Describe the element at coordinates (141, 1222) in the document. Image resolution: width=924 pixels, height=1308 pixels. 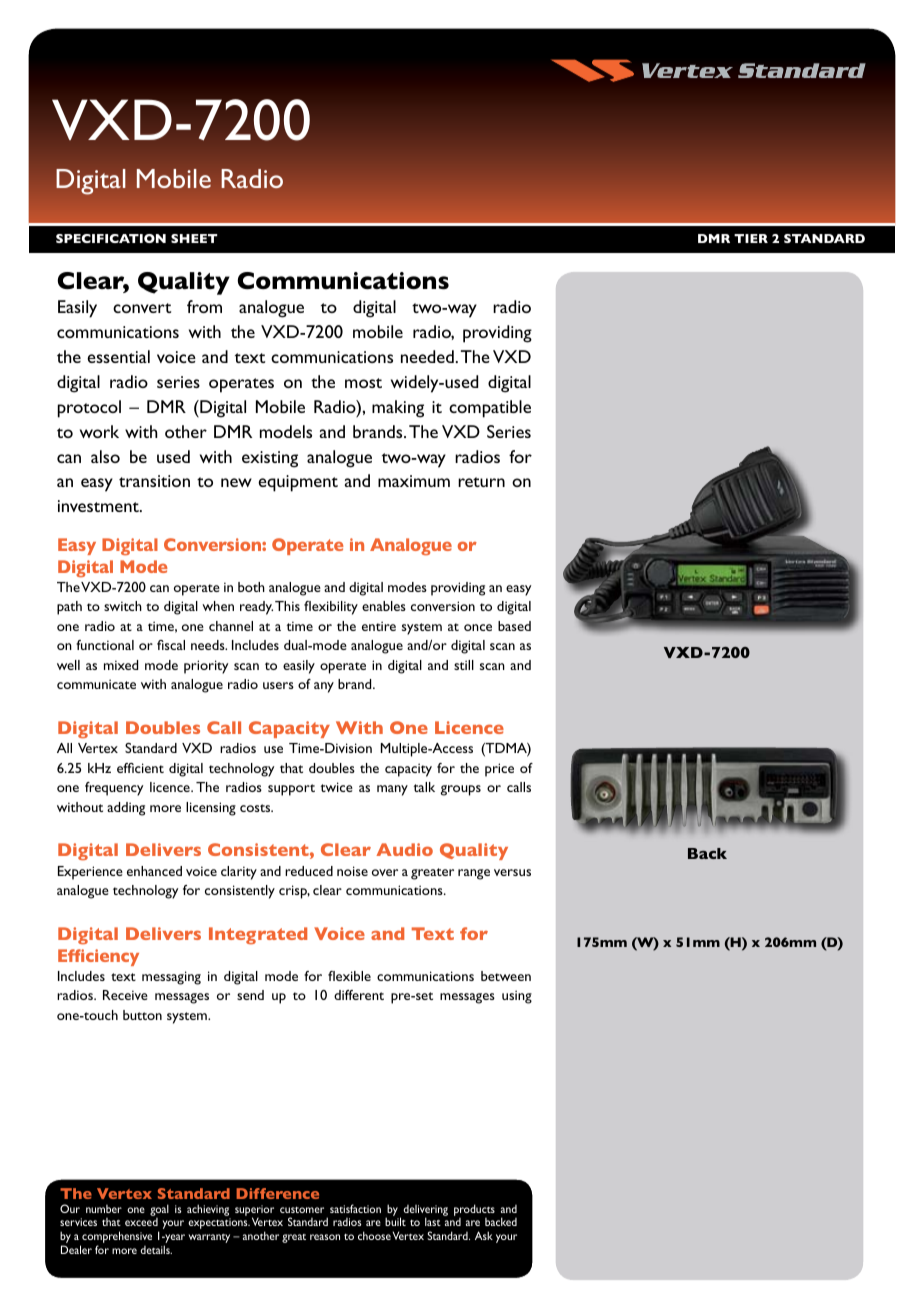
I see `exceed` at that location.
